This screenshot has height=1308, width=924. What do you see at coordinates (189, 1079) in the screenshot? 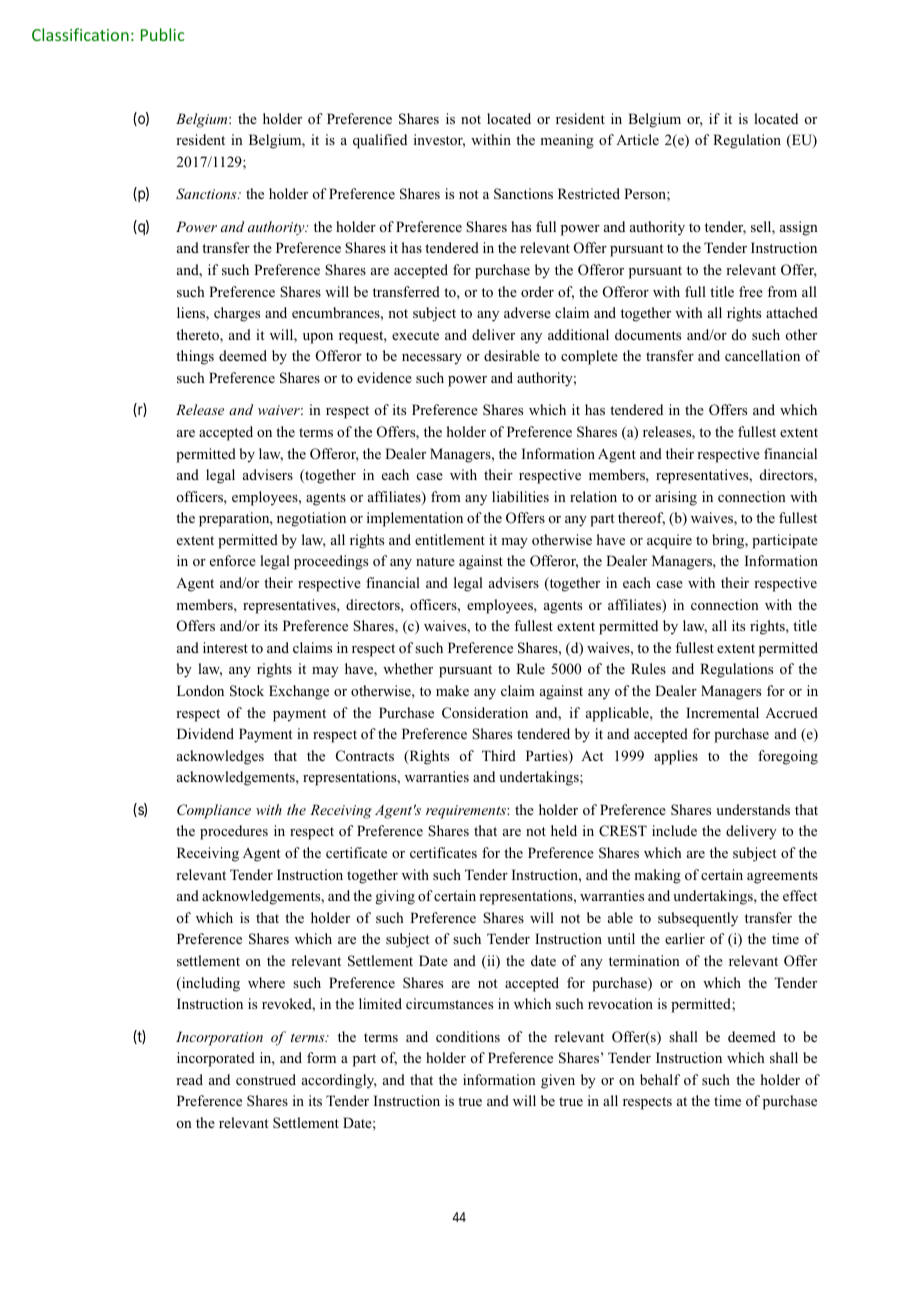
I see `read` at bounding box center [189, 1079].
